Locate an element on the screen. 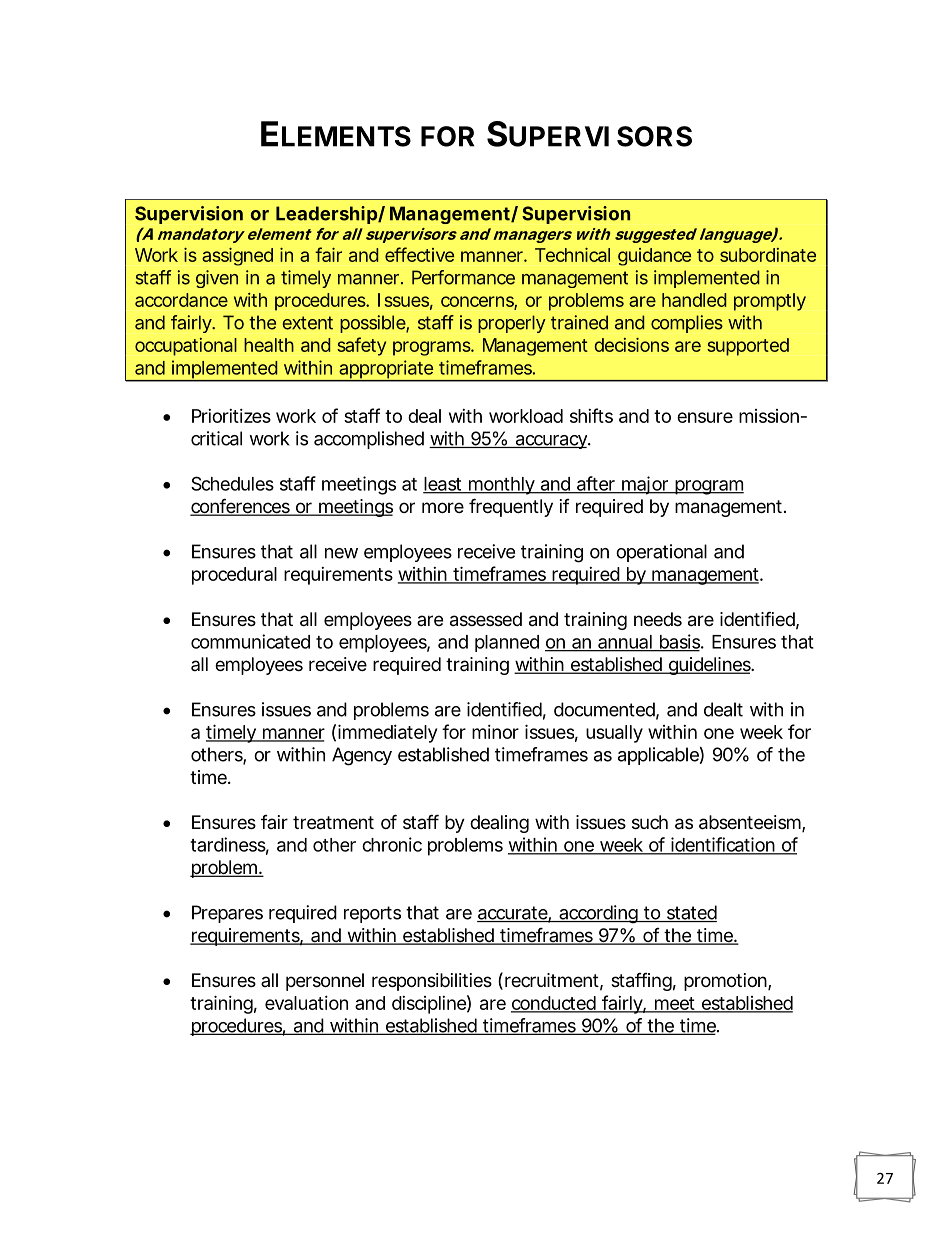 This screenshot has width=952, height=1233. minor is located at coordinates (495, 732).
